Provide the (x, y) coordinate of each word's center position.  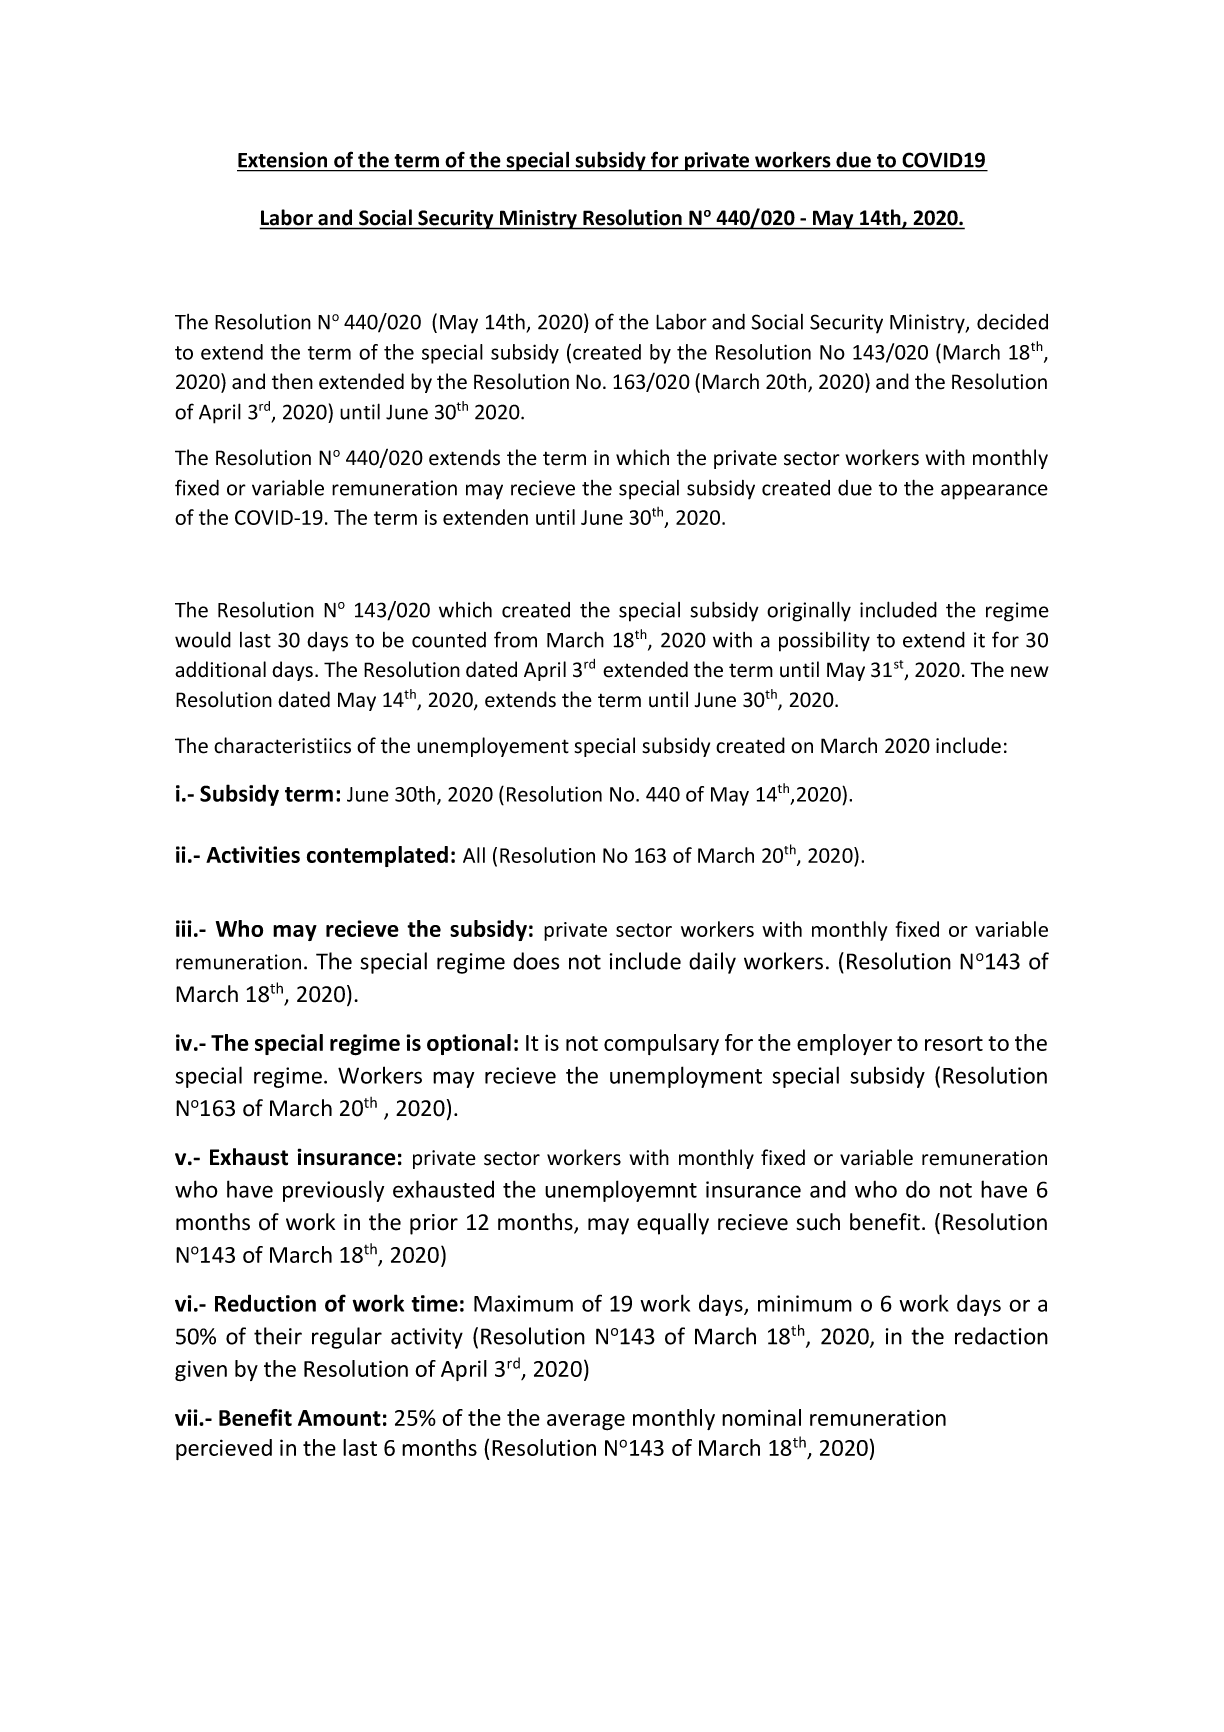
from (515, 639)
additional (220, 669)
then (292, 381)
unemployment (686, 1077)
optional (469, 1044)
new (1030, 672)
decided (1012, 322)
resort (954, 1043)
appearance (994, 492)
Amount (339, 1418)
